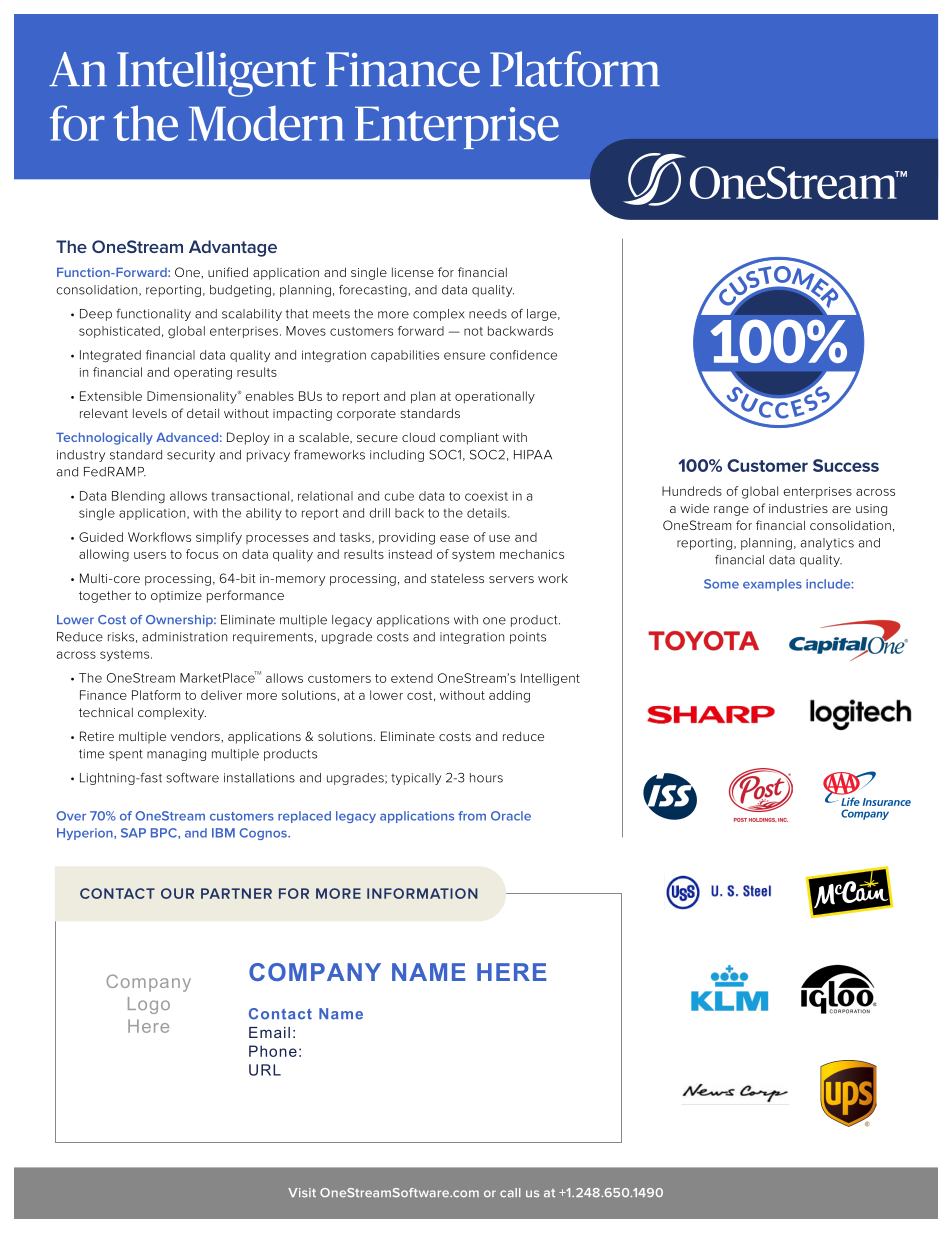 This document has width=952, height=1233. Describe the element at coordinates (772, 585) in the document. I see `examples` at that location.
